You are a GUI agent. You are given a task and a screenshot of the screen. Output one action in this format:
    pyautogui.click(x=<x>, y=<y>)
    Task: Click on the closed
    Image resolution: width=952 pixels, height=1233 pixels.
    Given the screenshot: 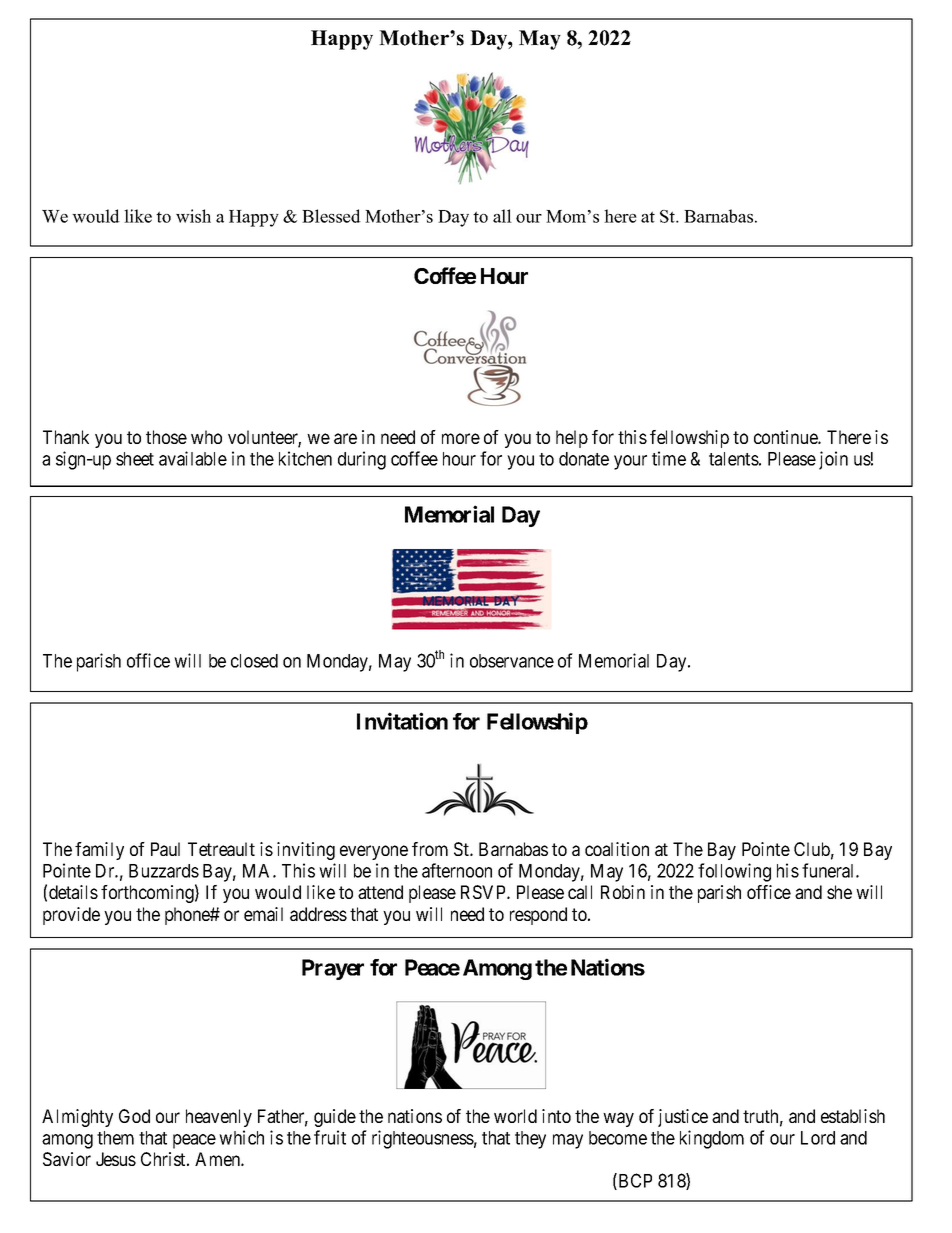 What is the action you would take?
    pyautogui.click(x=254, y=661)
